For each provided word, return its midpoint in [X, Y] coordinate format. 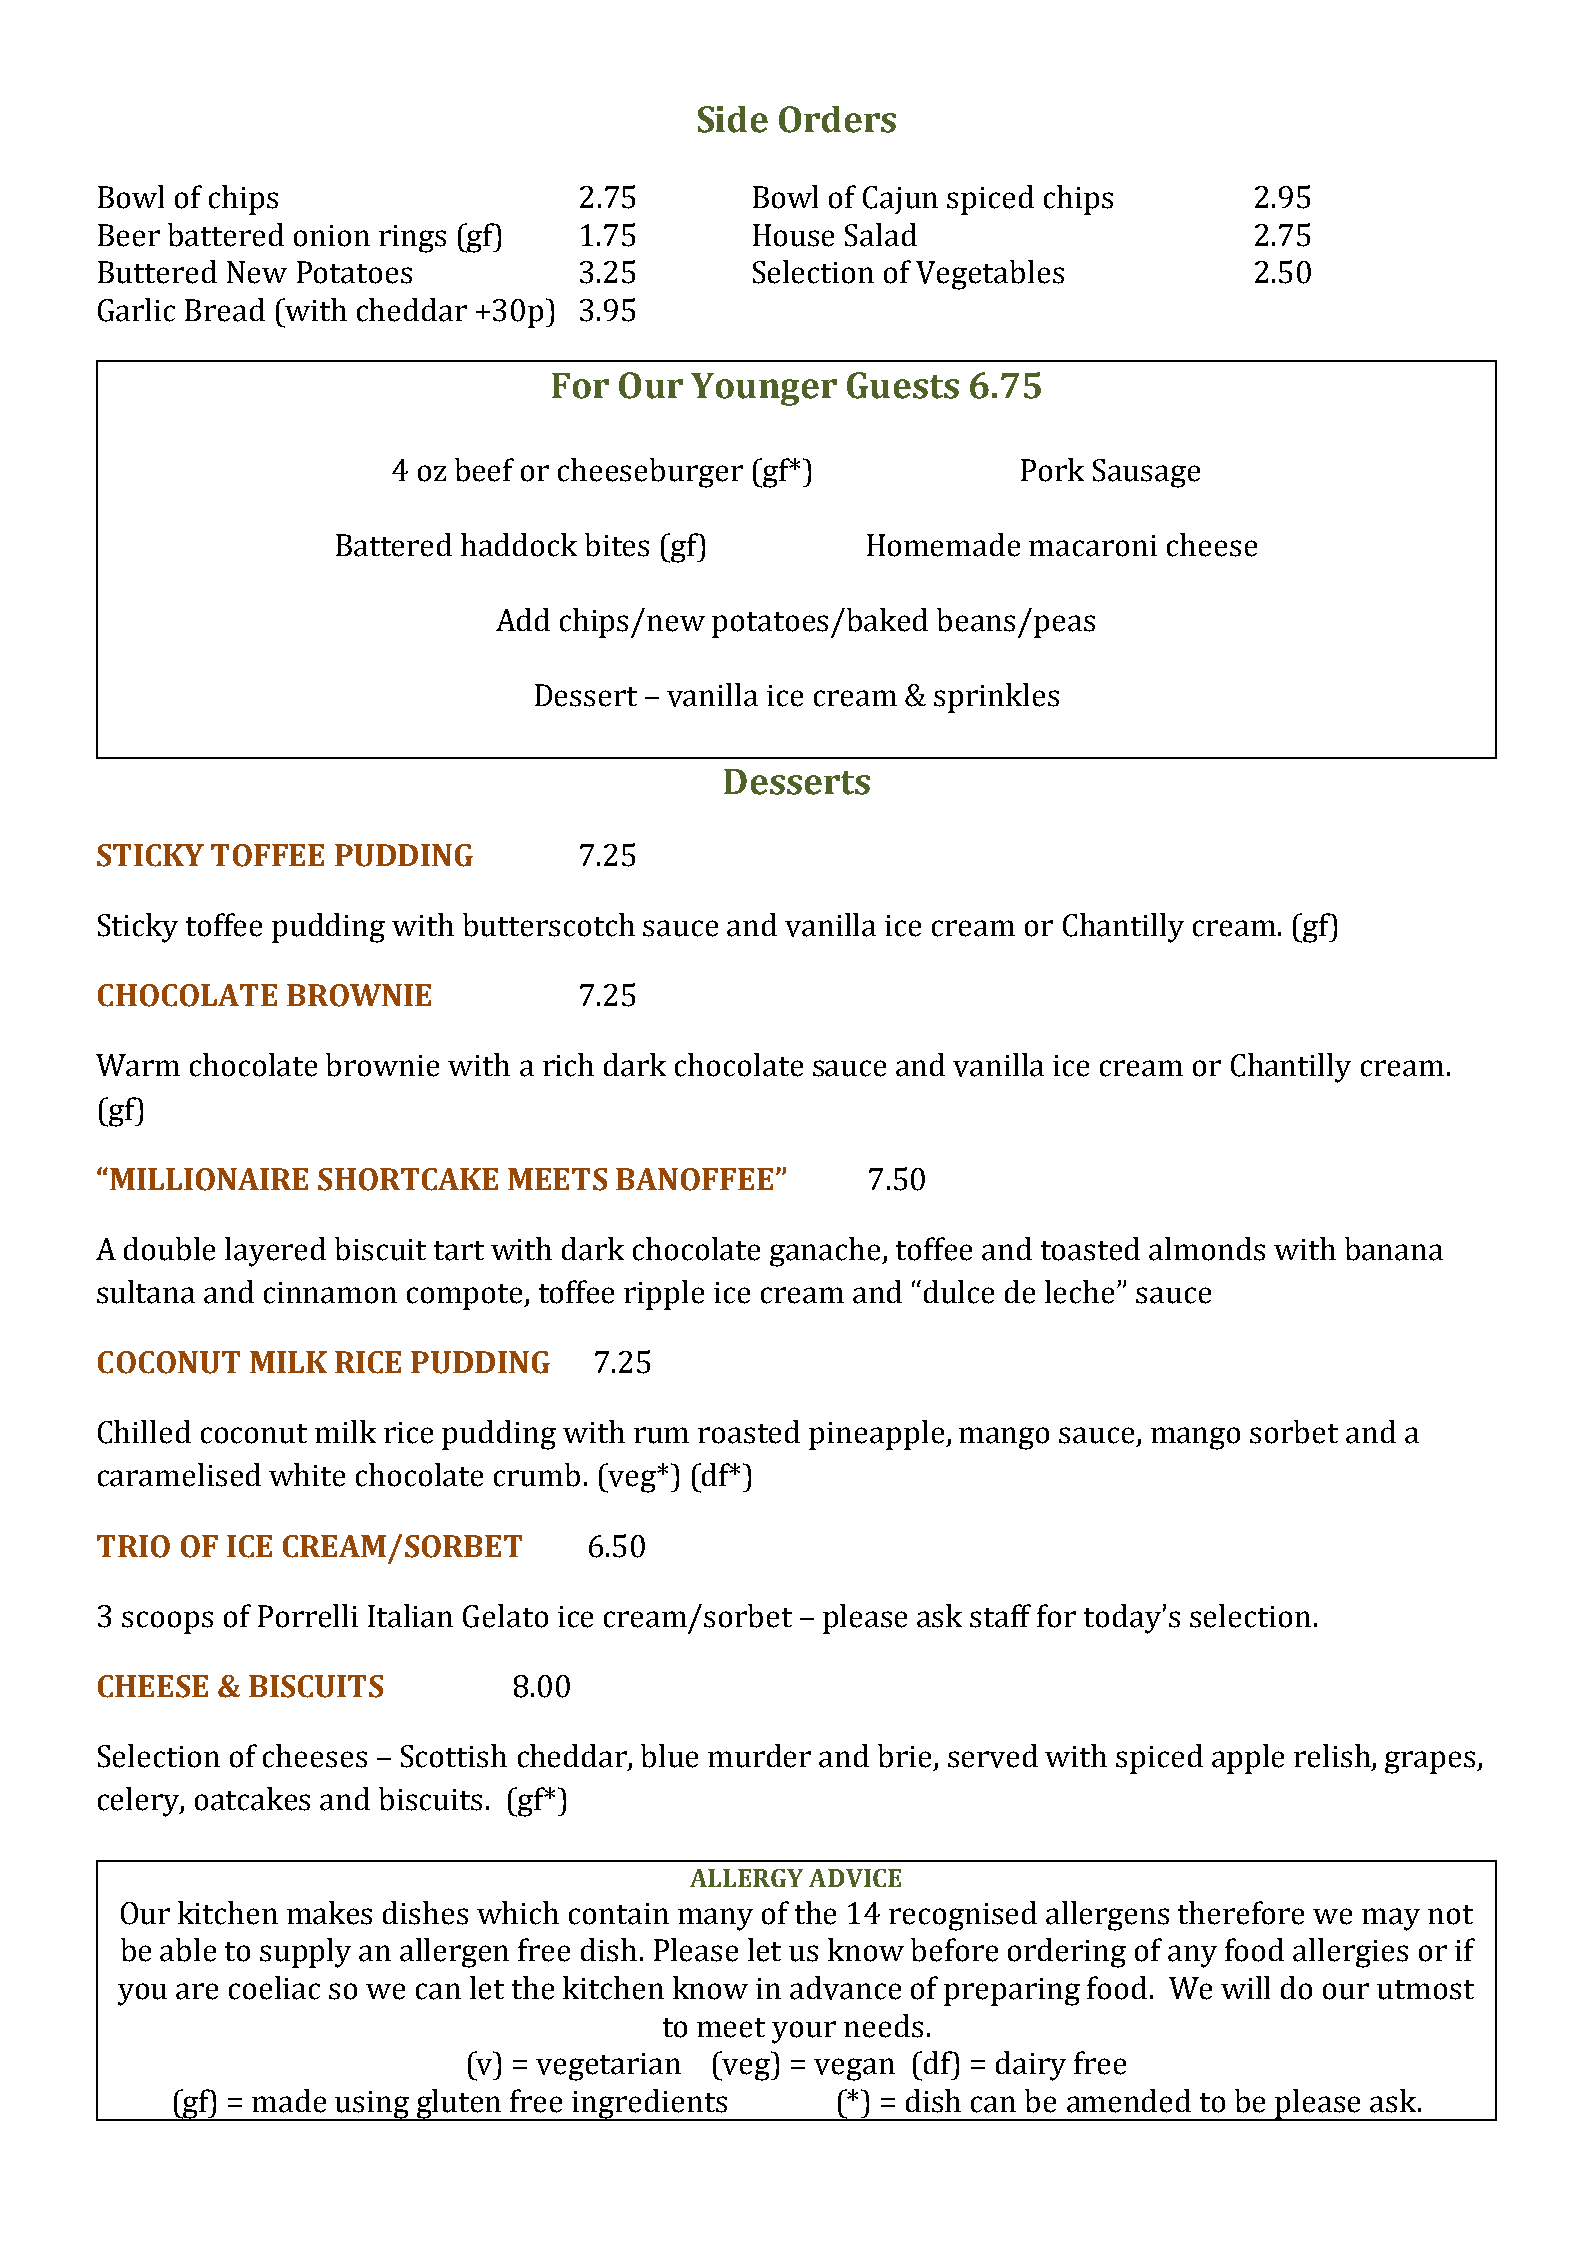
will [1245, 1987]
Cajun [900, 200]
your [804, 2032]
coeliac [274, 1988]
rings [412, 239]
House [793, 235]
